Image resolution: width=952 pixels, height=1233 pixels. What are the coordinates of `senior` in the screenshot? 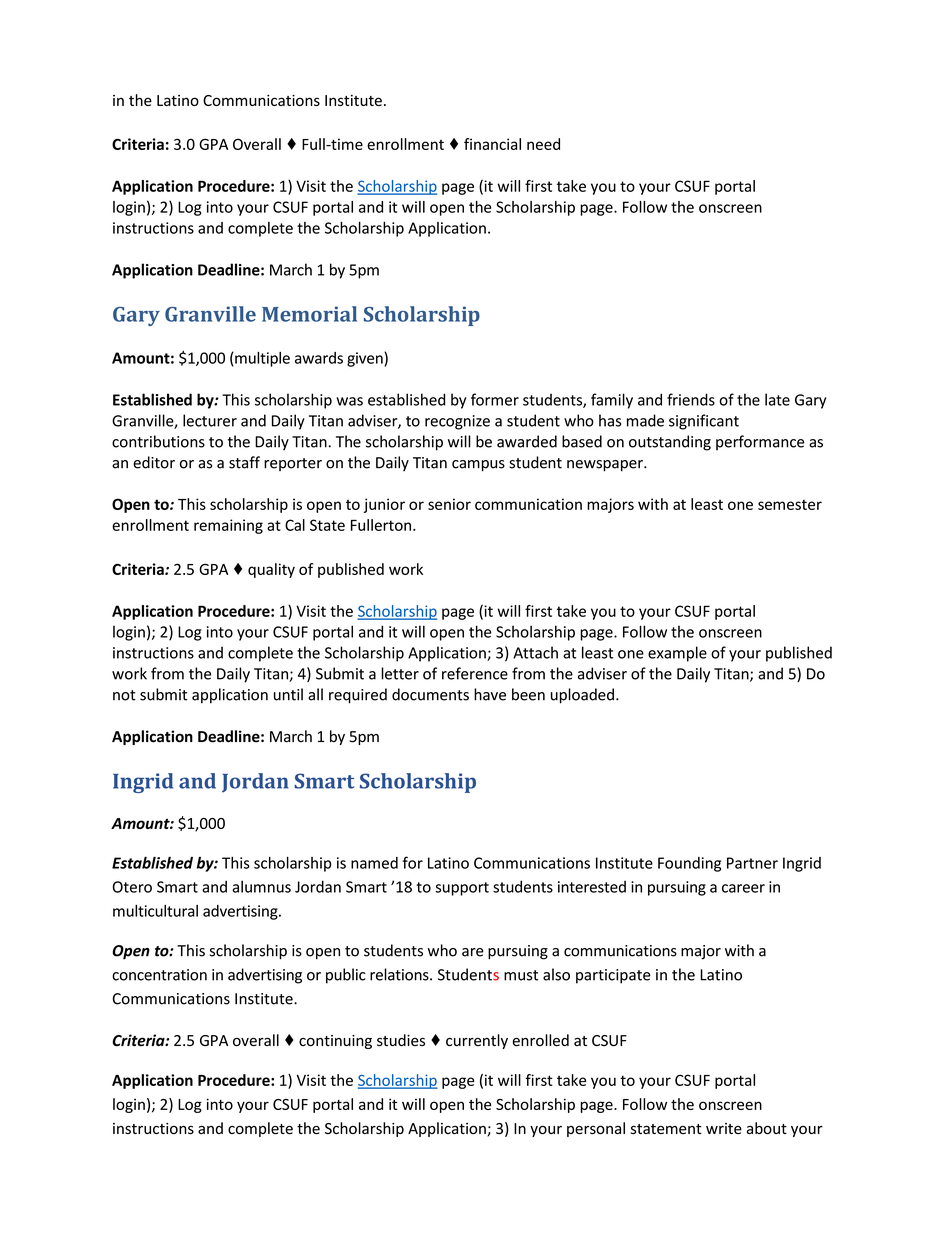 It's located at (449, 504).
